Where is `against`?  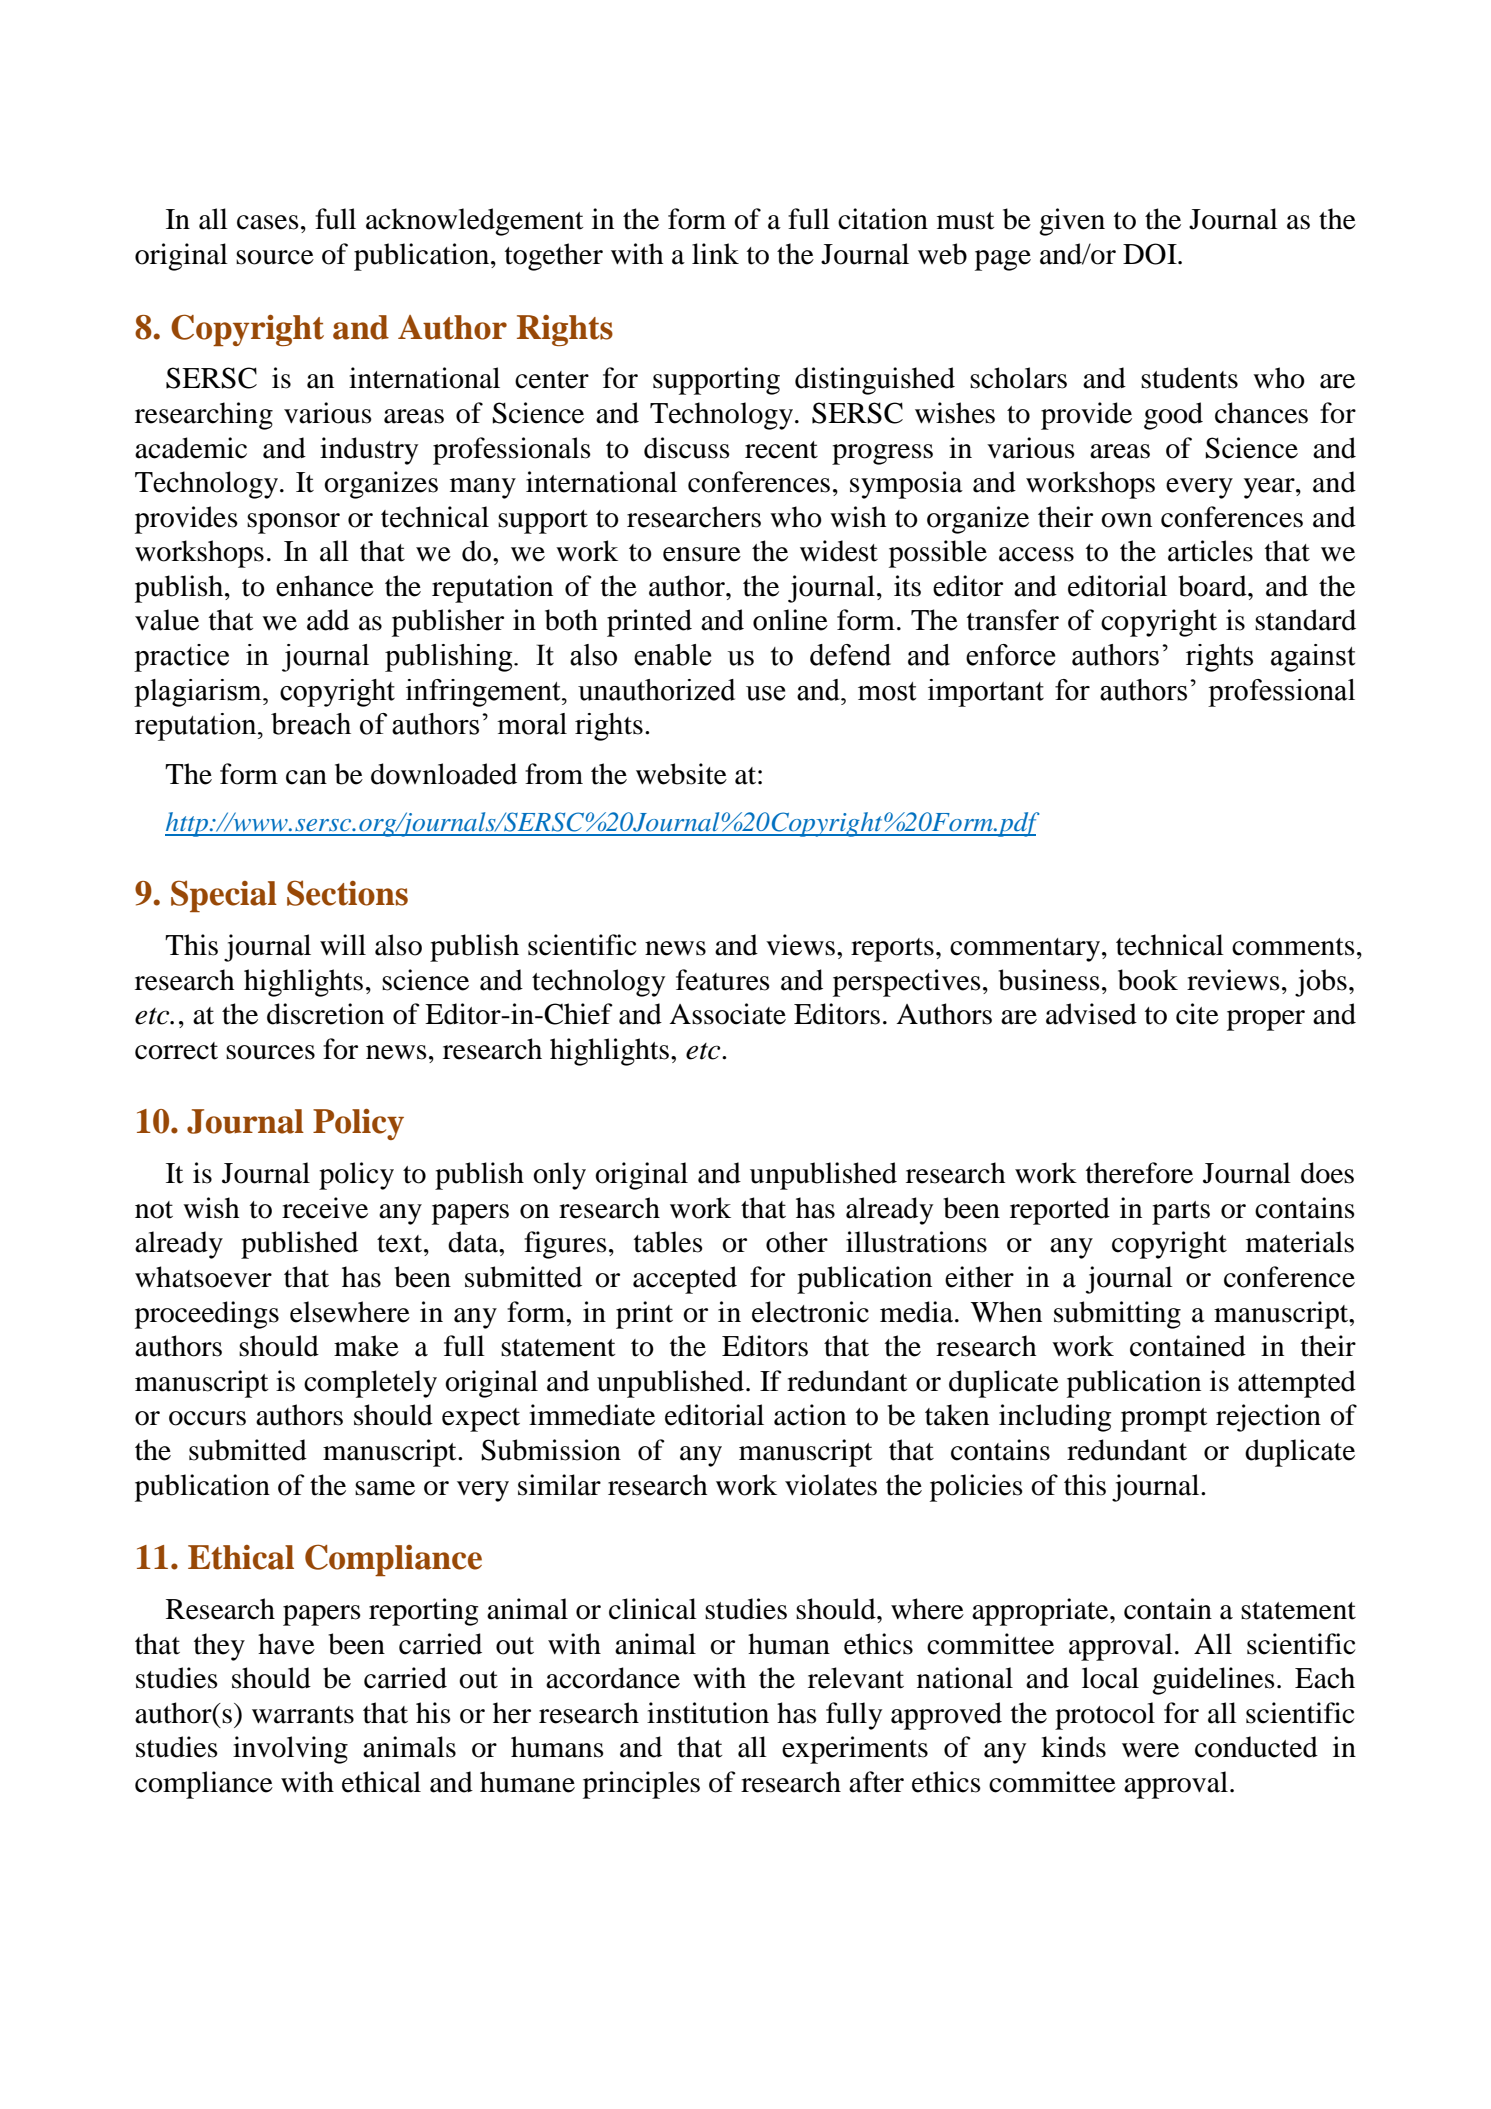
against is located at coordinates (1313, 658).
